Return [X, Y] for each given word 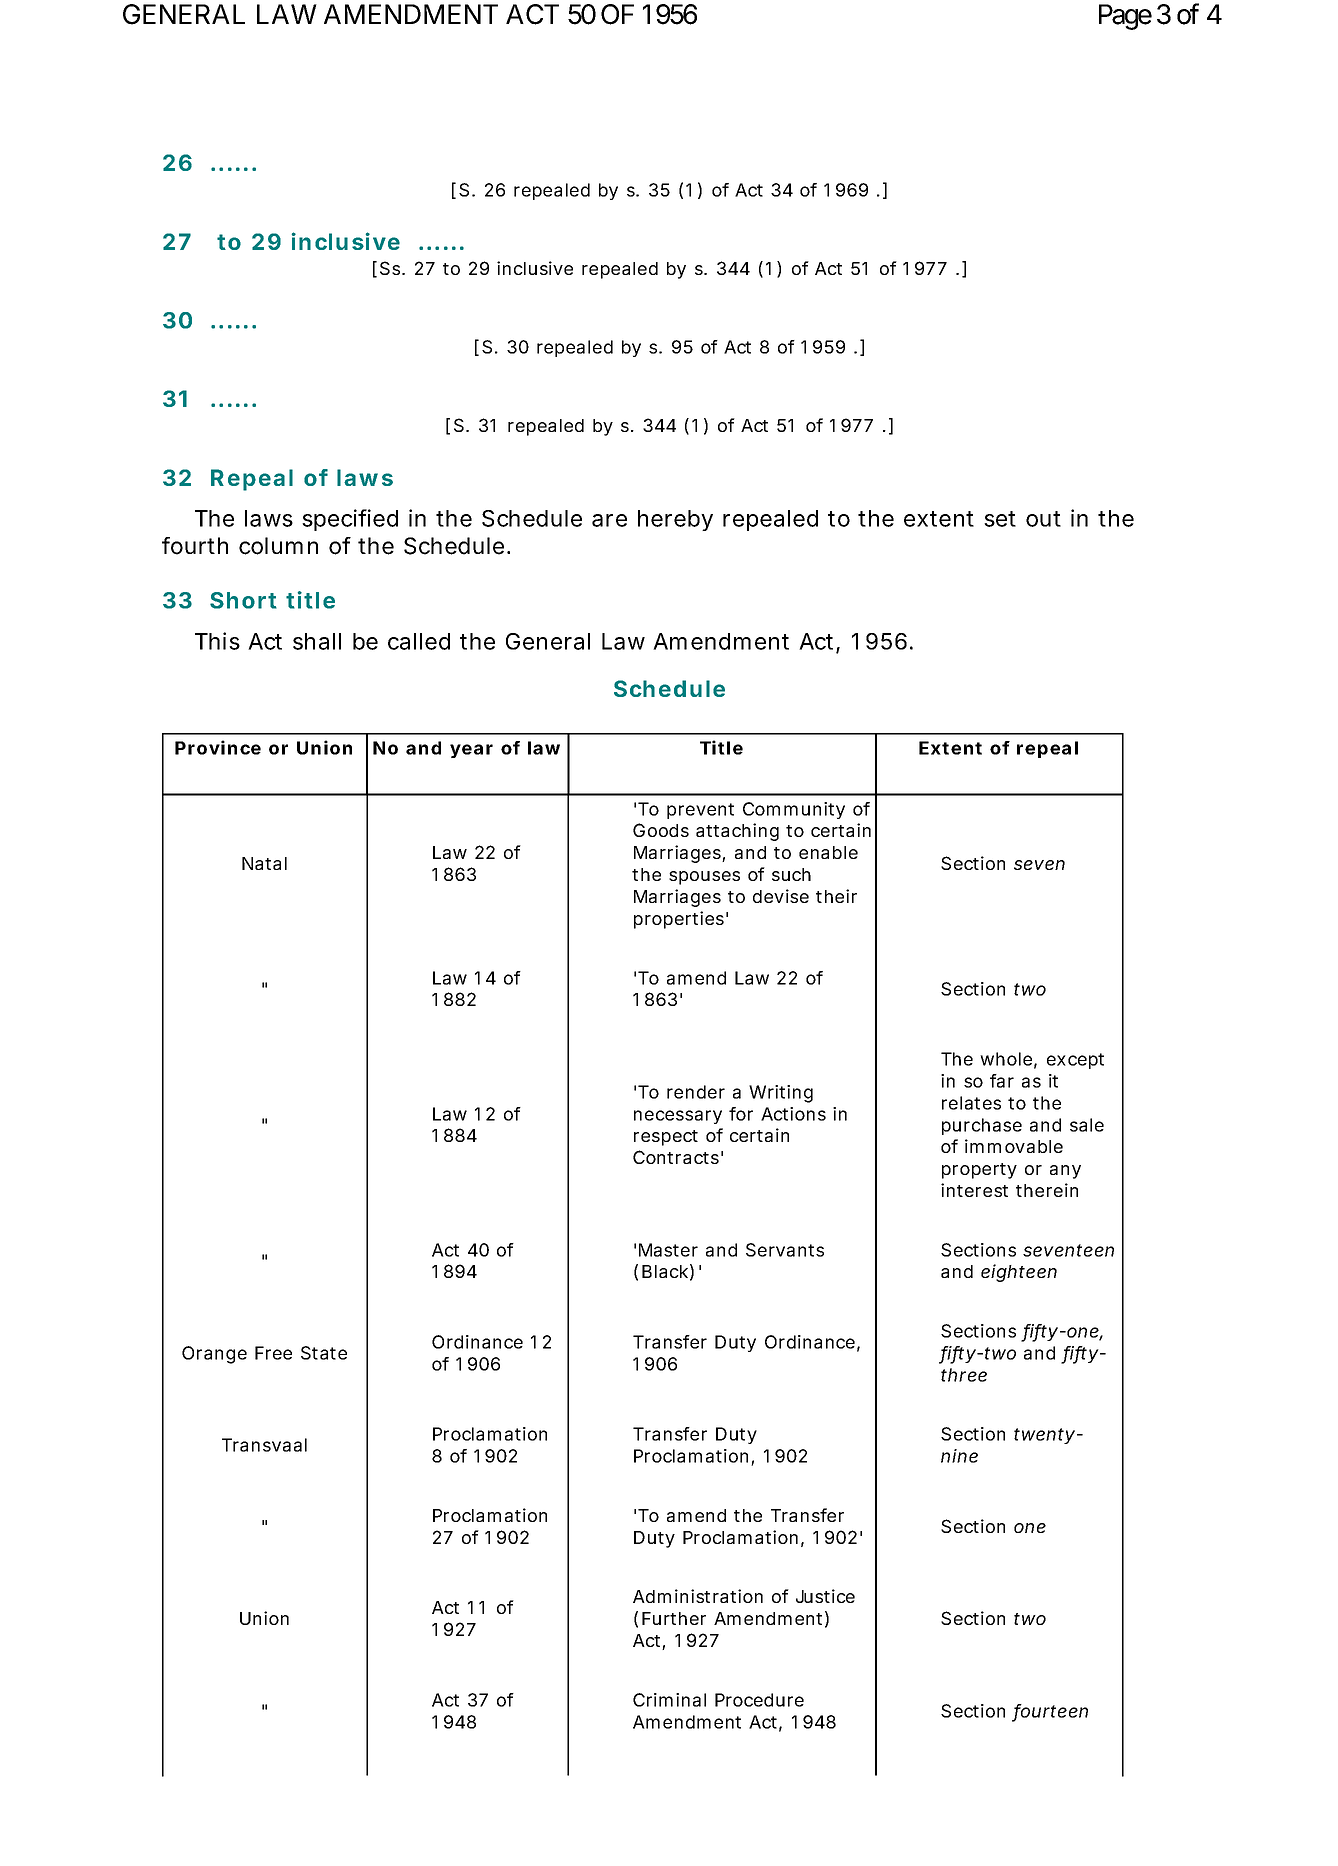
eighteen [1019, 1273]
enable [828, 852]
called [419, 641]
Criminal [669, 1700]
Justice [825, 1596]
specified [350, 520]
